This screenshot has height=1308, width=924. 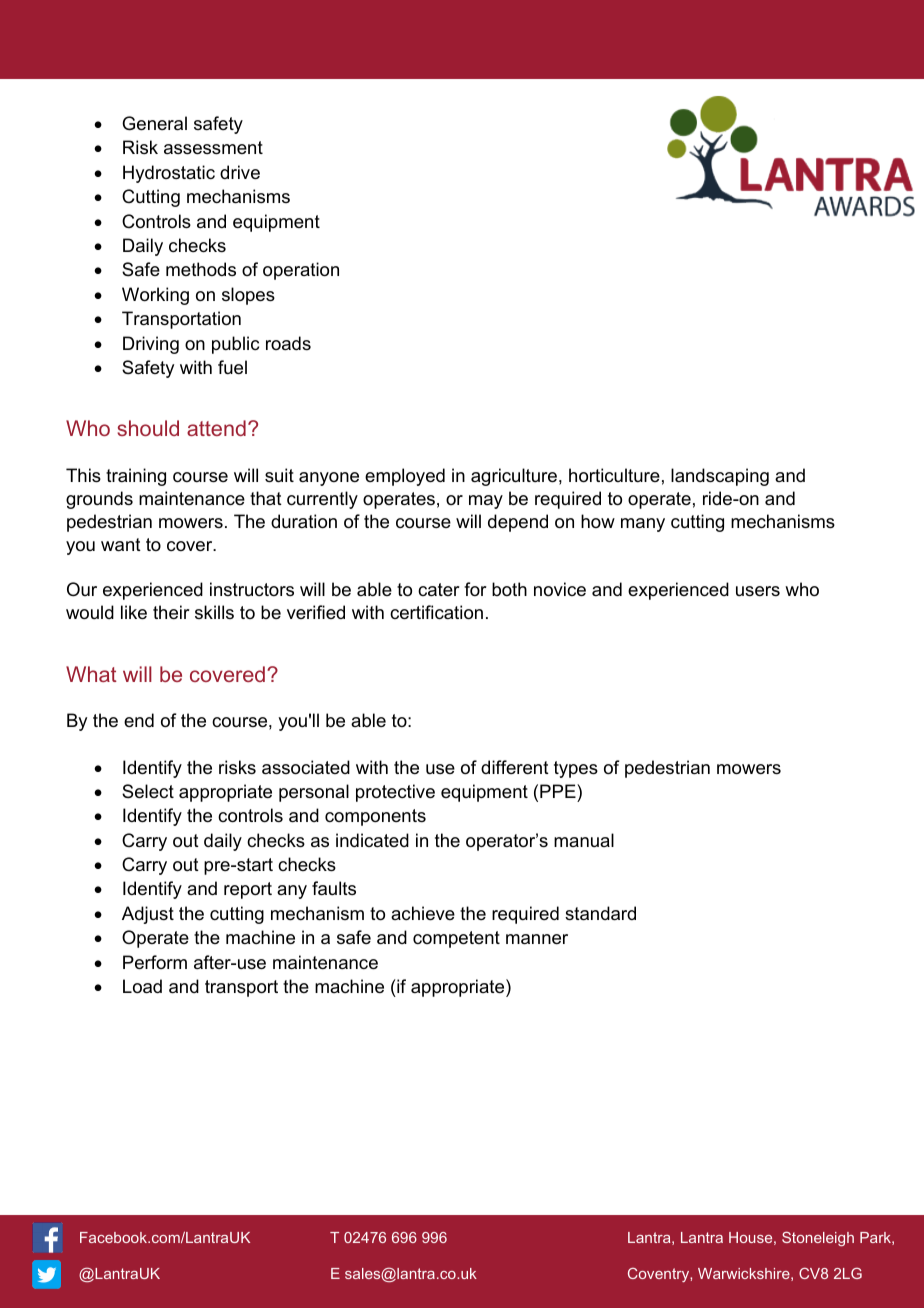 What do you see at coordinates (121, 545) in the screenshot?
I see `want` at bounding box center [121, 545].
